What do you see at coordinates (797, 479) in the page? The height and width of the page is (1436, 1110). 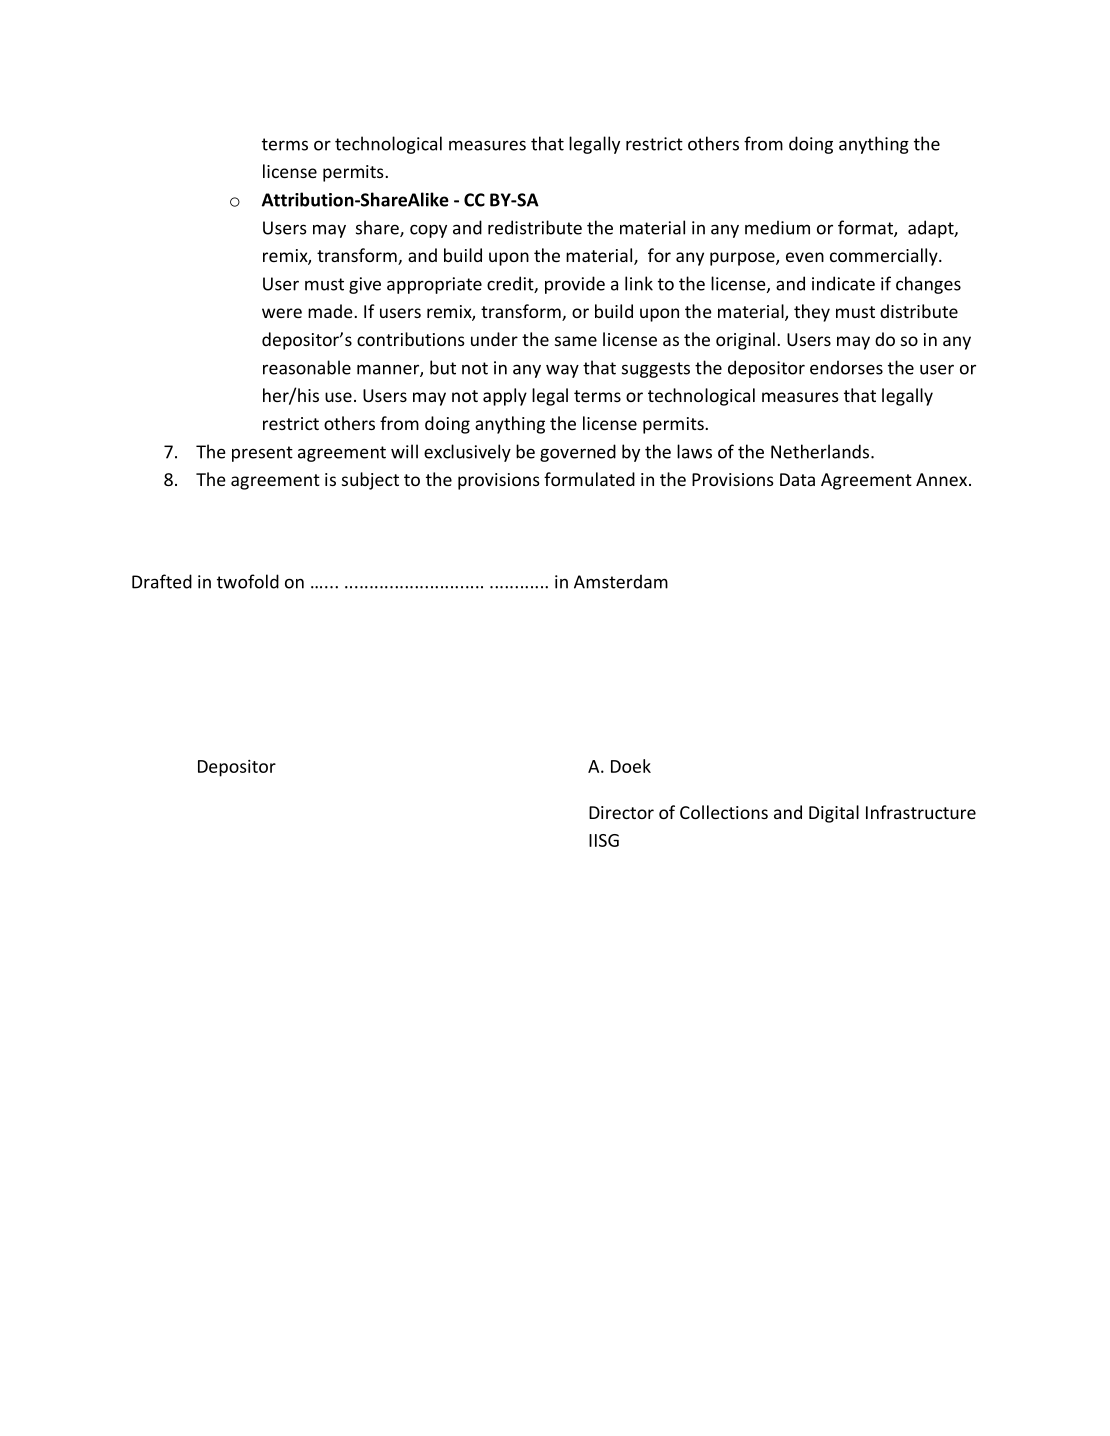 I see `Data` at bounding box center [797, 479].
